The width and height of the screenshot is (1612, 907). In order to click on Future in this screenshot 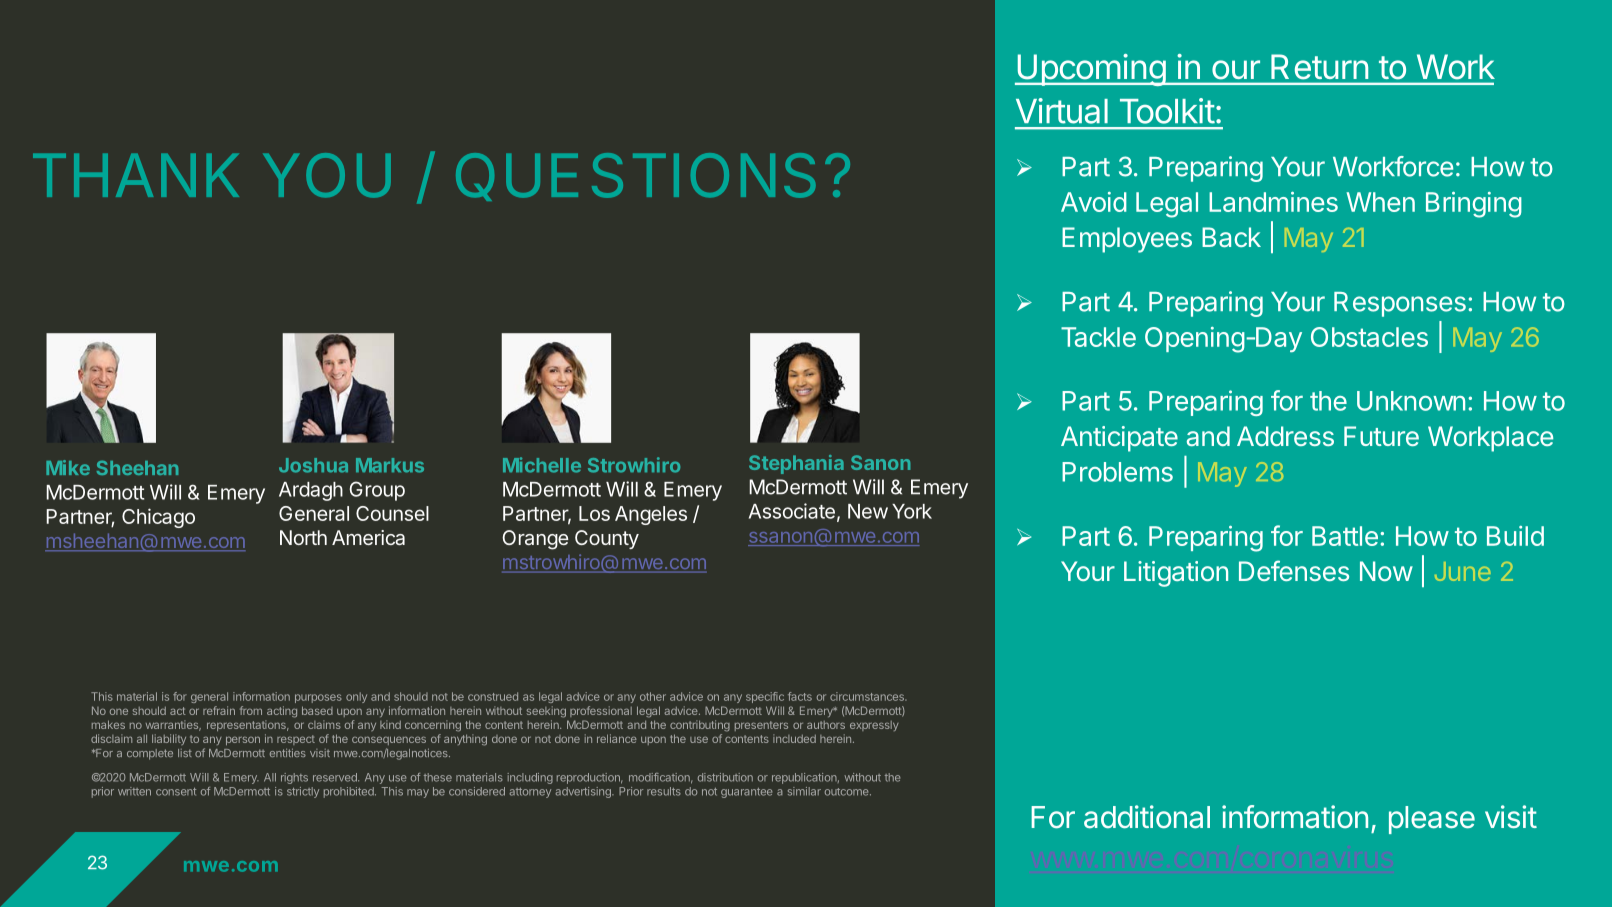, I will do `click(1381, 436)`.
